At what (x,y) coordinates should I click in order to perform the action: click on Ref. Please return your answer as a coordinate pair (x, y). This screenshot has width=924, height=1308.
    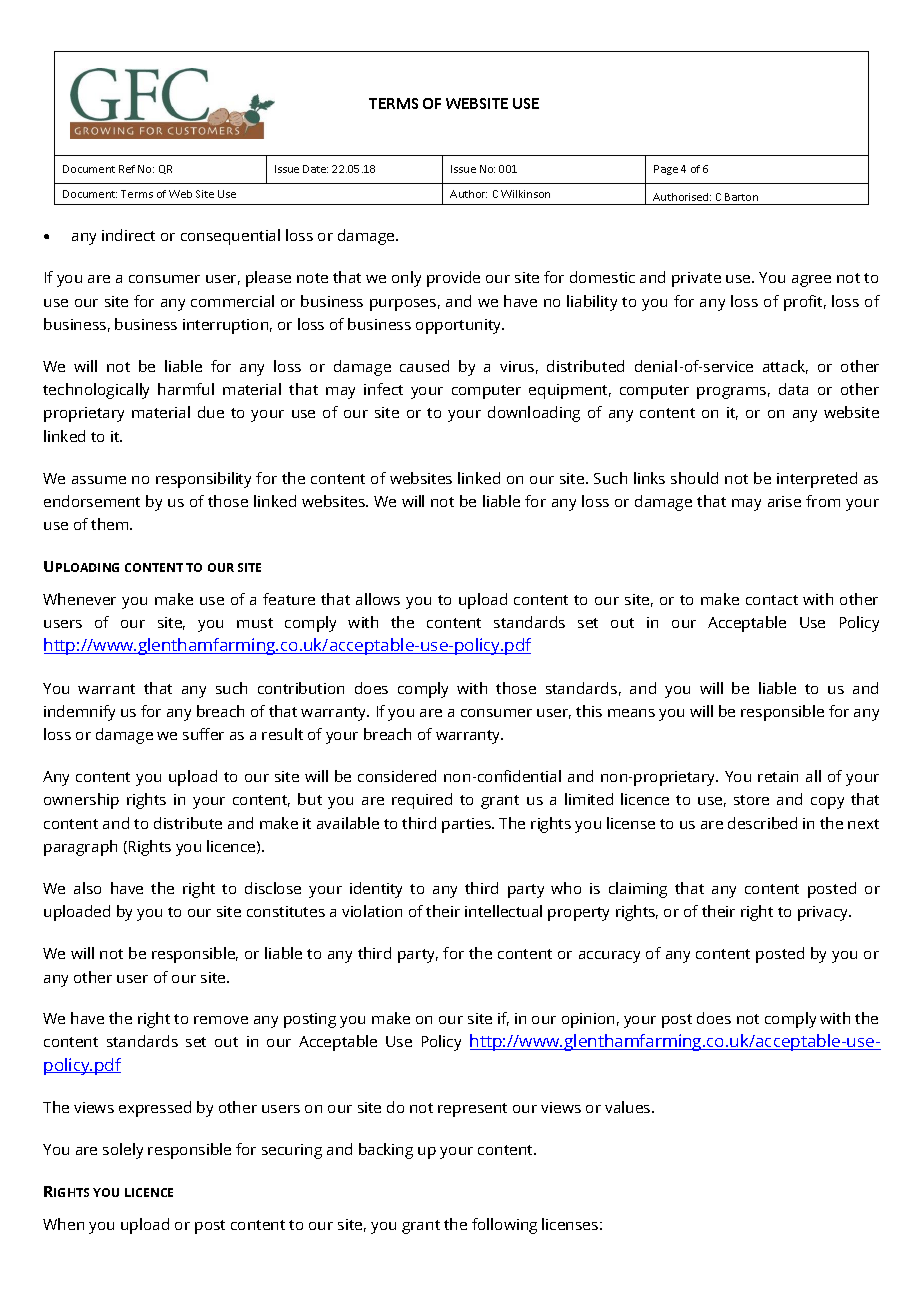
    Looking at the image, I should click on (127, 169).
